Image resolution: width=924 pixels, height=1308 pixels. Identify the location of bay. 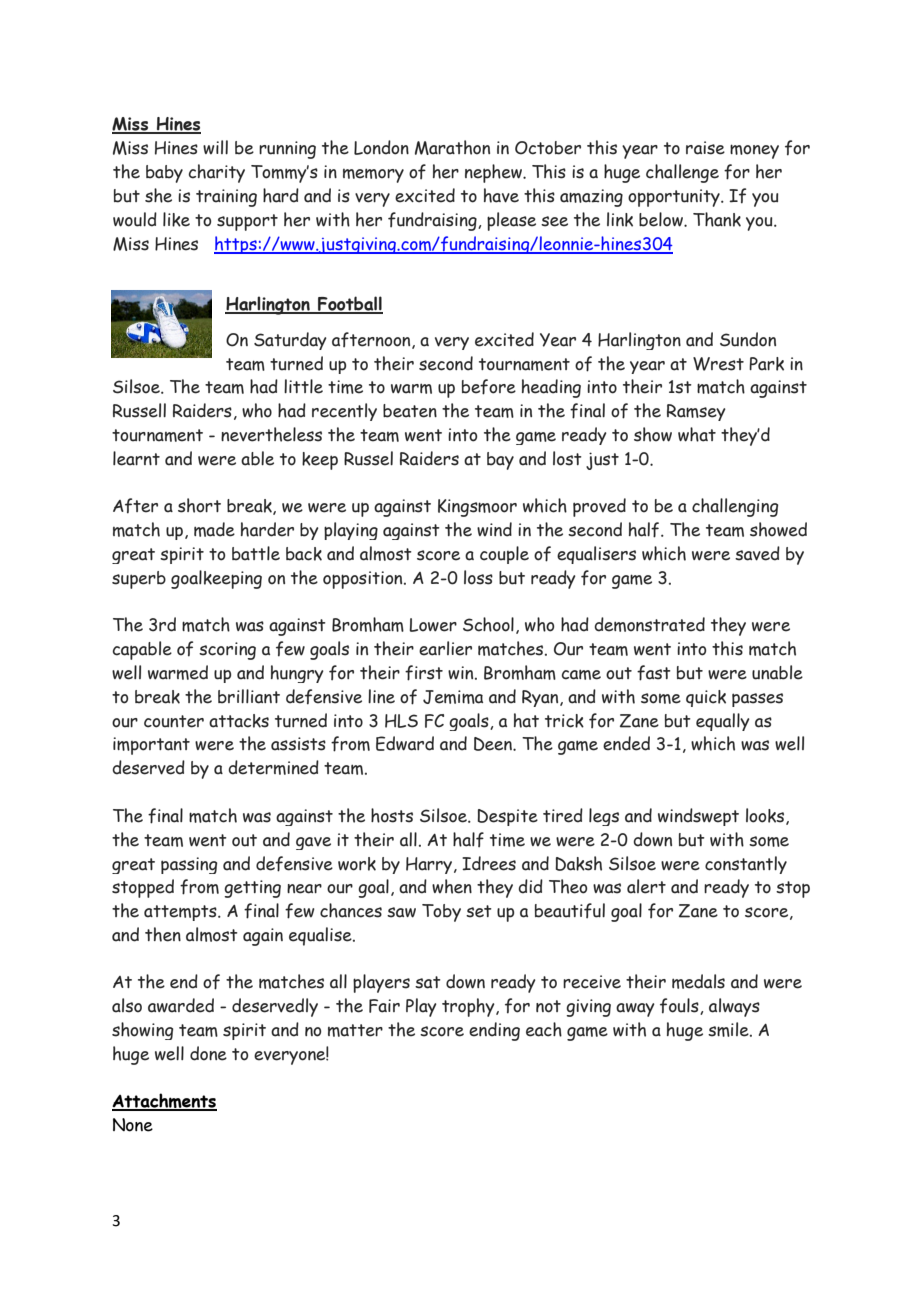
(500, 461).
